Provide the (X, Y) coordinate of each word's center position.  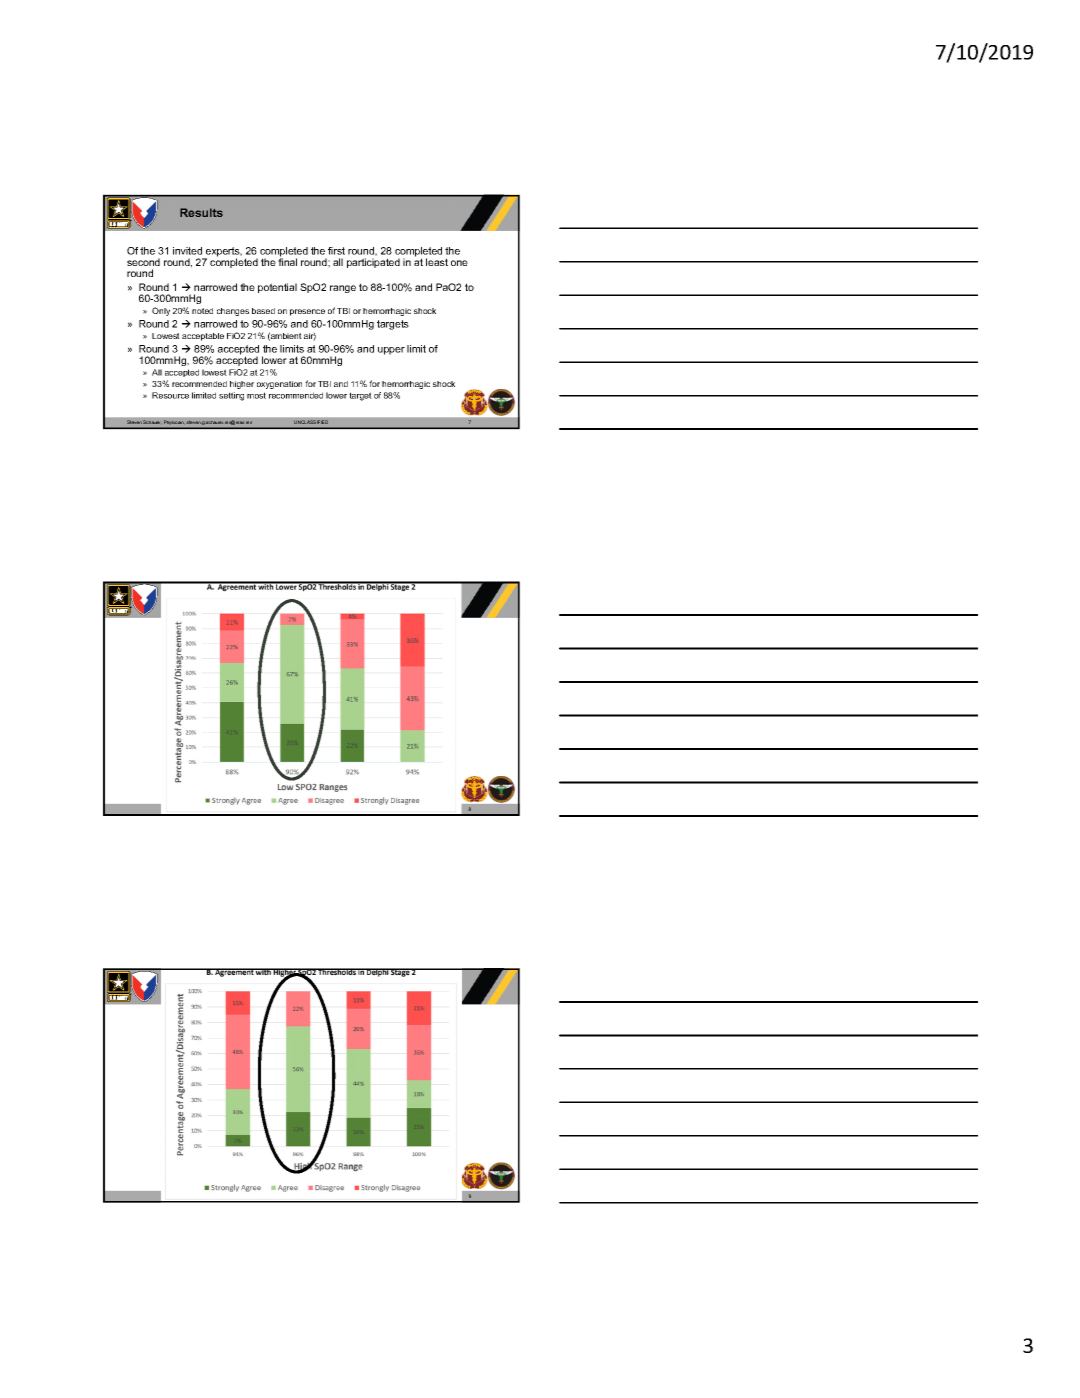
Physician (174, 424)
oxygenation (279, 385)
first (336, 251)
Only (161, 311)
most (256, 395)
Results (201, 212)
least (437, 262)
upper (391, 351)
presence (307, 312)
